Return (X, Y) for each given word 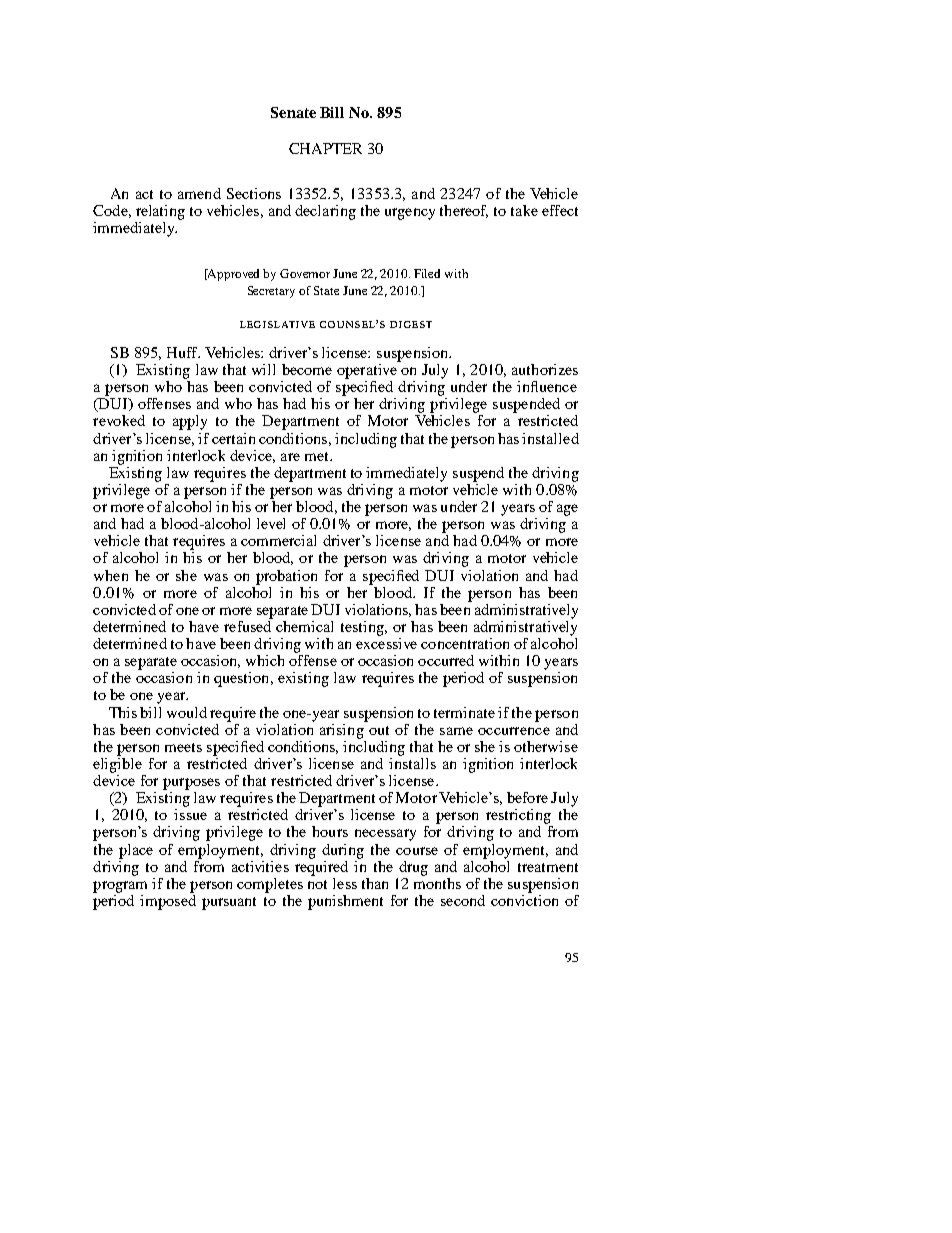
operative (368, 370)
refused (248, 625)
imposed (168, 901)
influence (547, 386)
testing (363, 628)
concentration (465, 643)
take (524, 210)
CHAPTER (325, 148)
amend (199, 193)
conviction (524, 899)
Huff (183, 352)
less (345, 883)
